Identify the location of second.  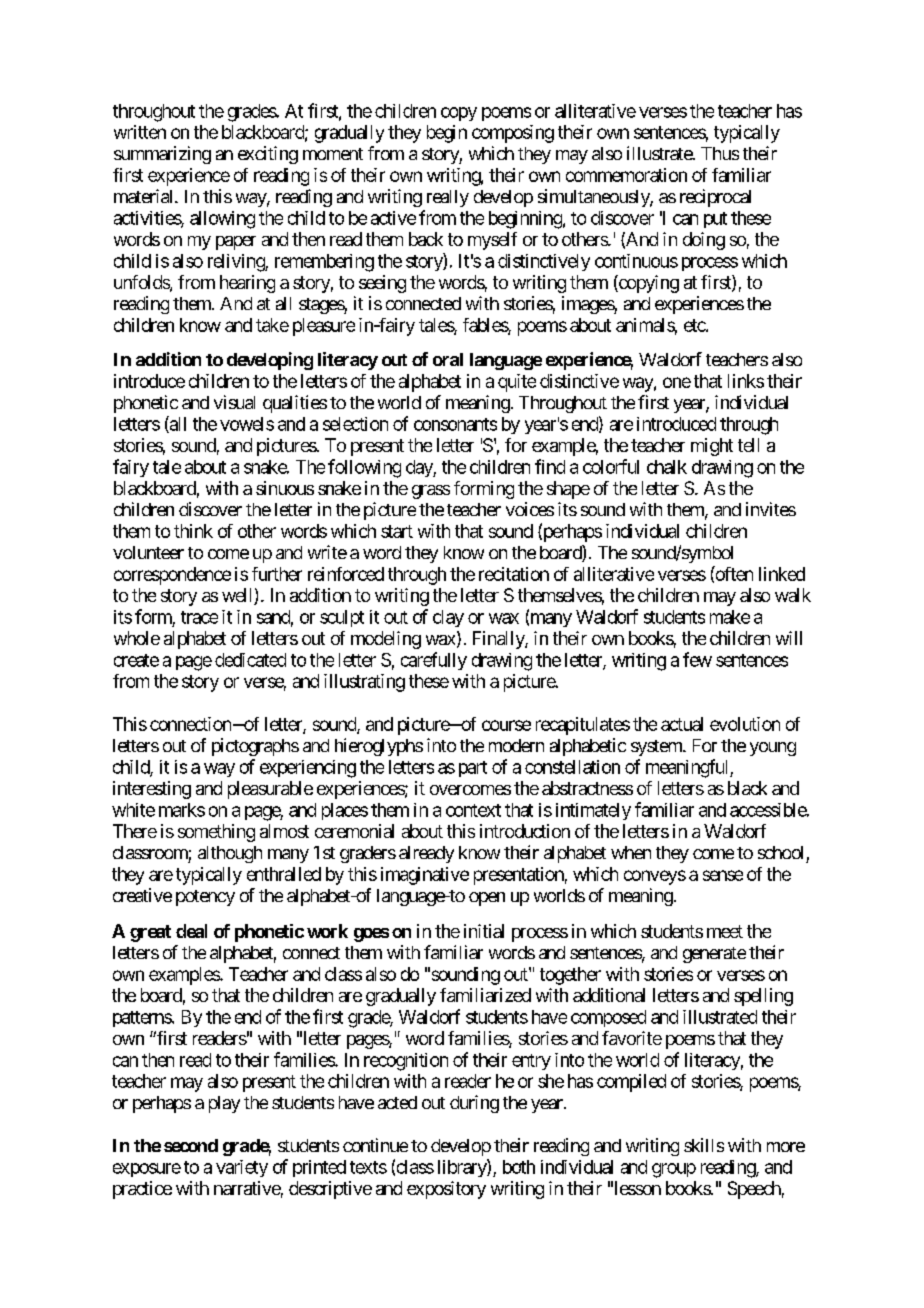
(191, 1145).
